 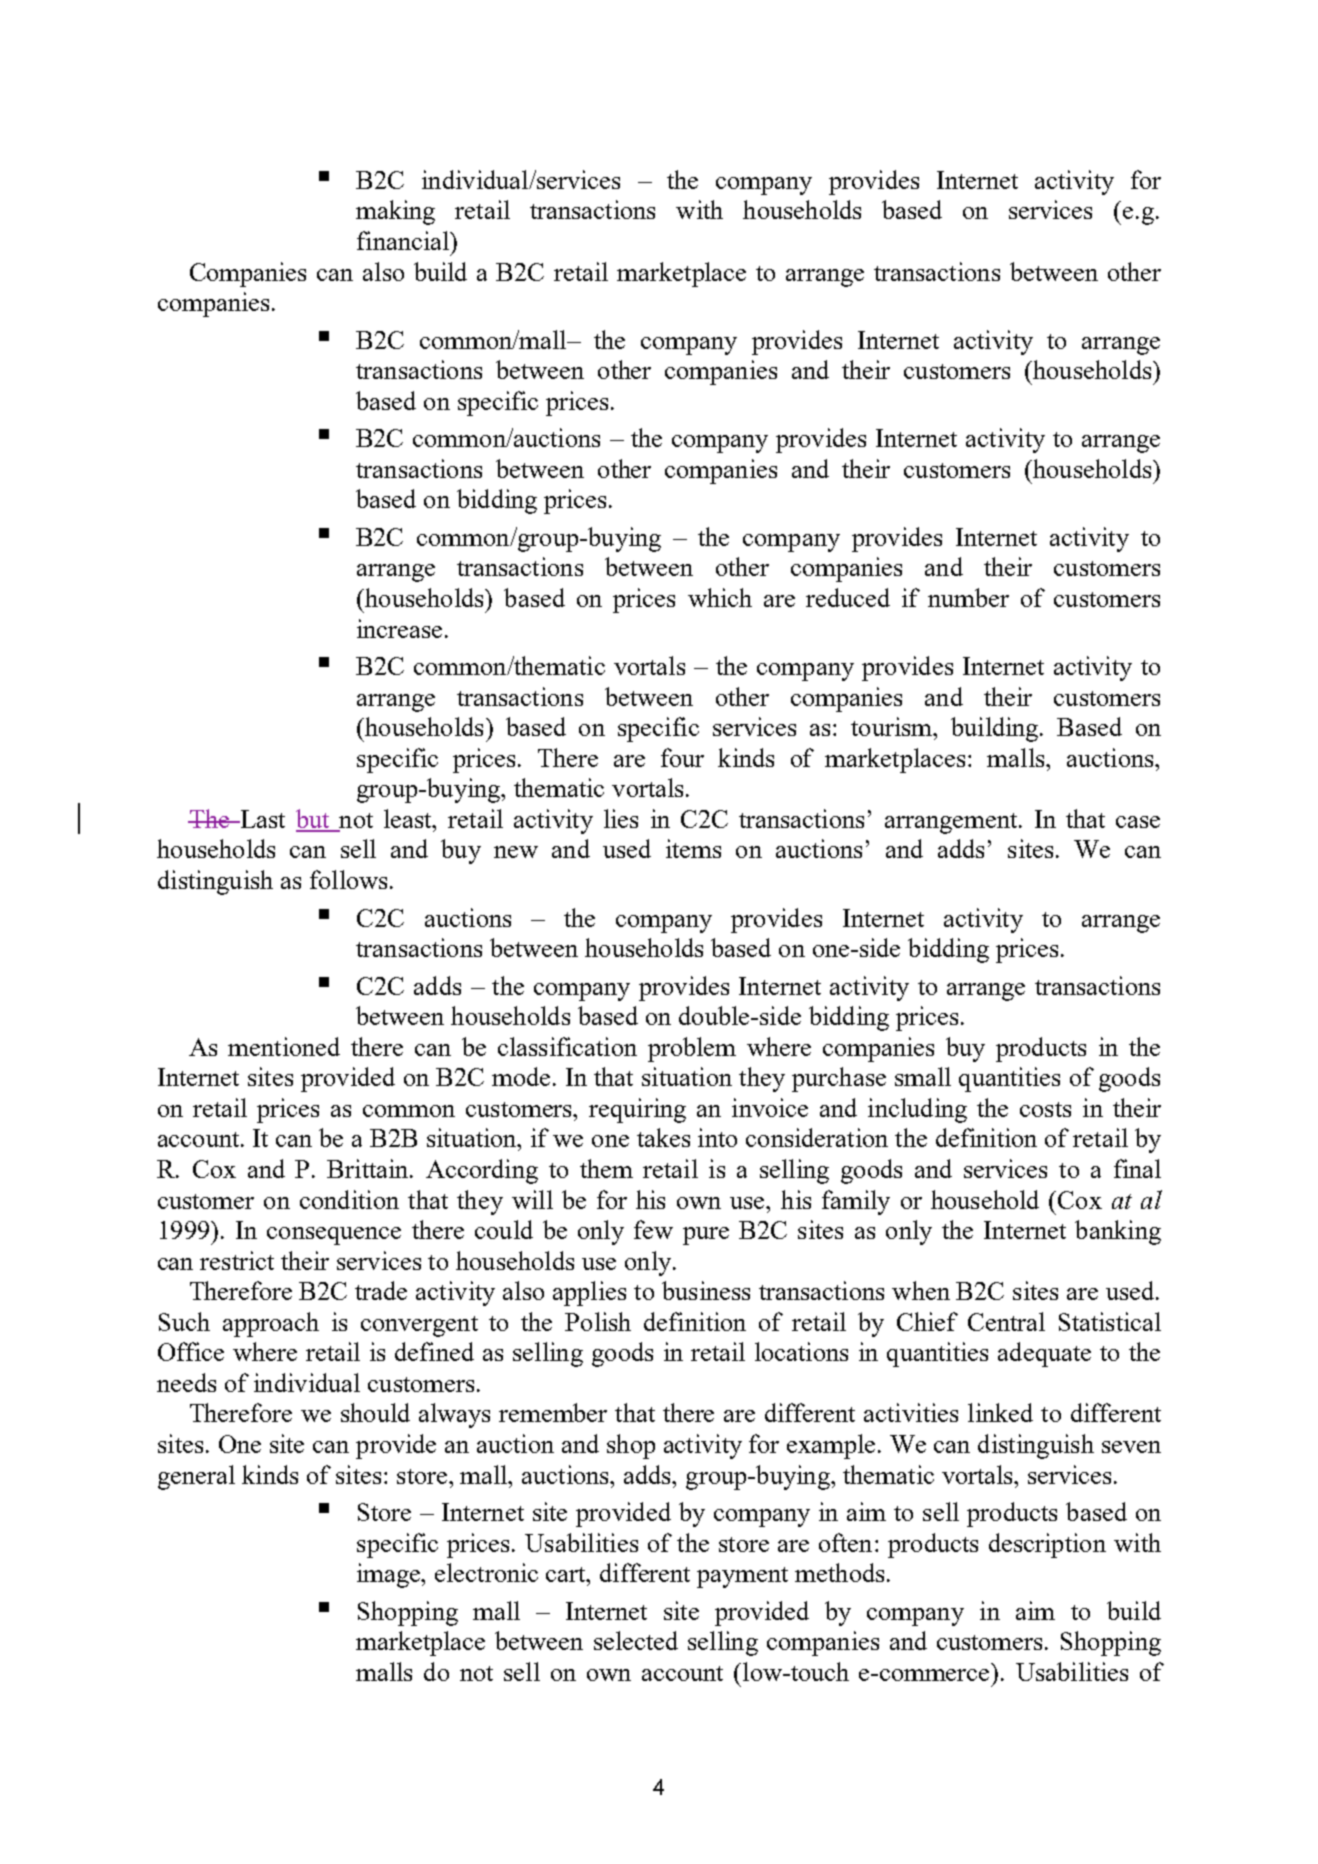 I want to click on financial, so click(x=404, y=240).
